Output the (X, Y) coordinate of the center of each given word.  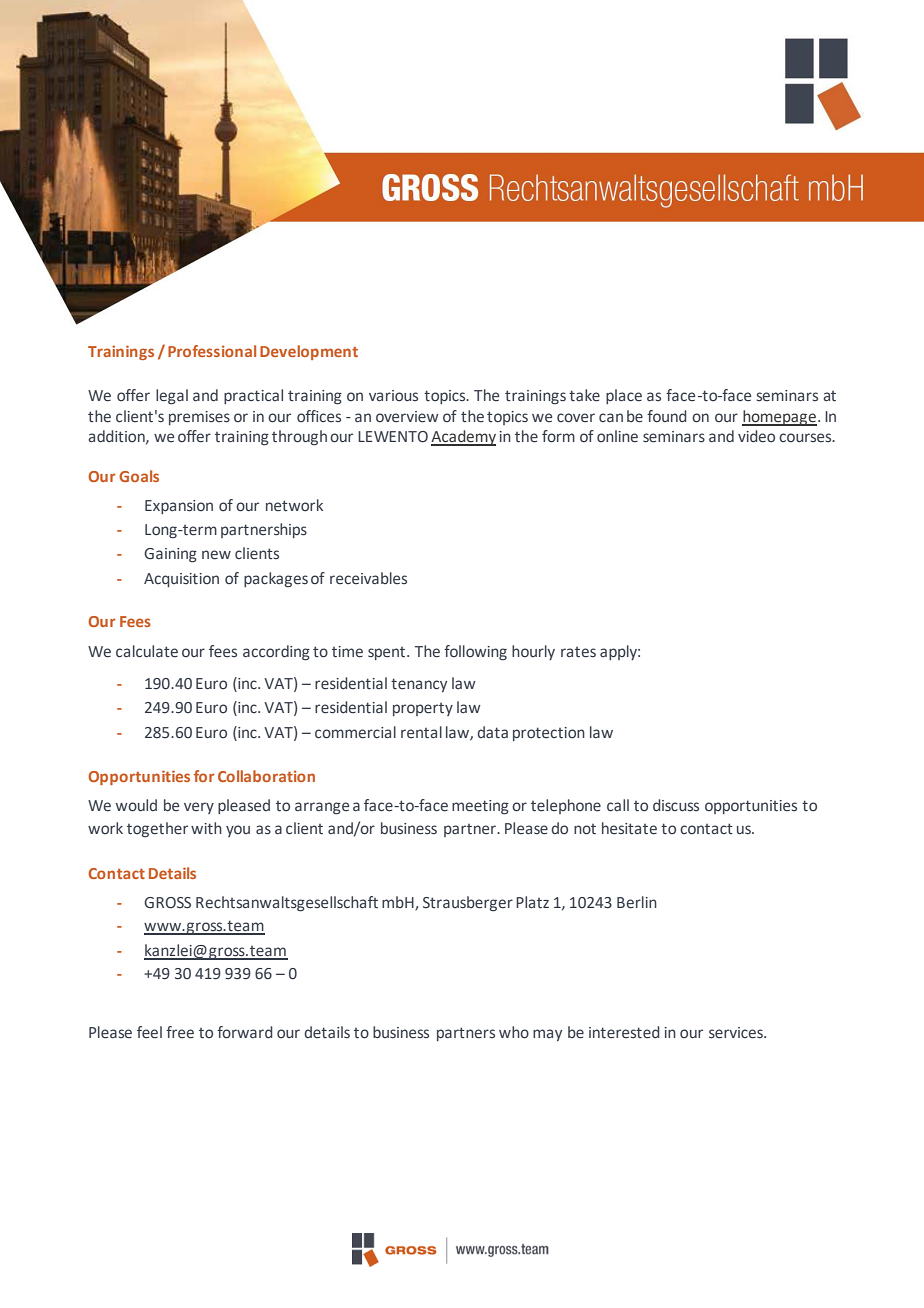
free (180, 1032)
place (624, 396)
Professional (212, 351)
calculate (147, 651)
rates (578, 652)
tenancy (419, 685)
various (393, 395)
